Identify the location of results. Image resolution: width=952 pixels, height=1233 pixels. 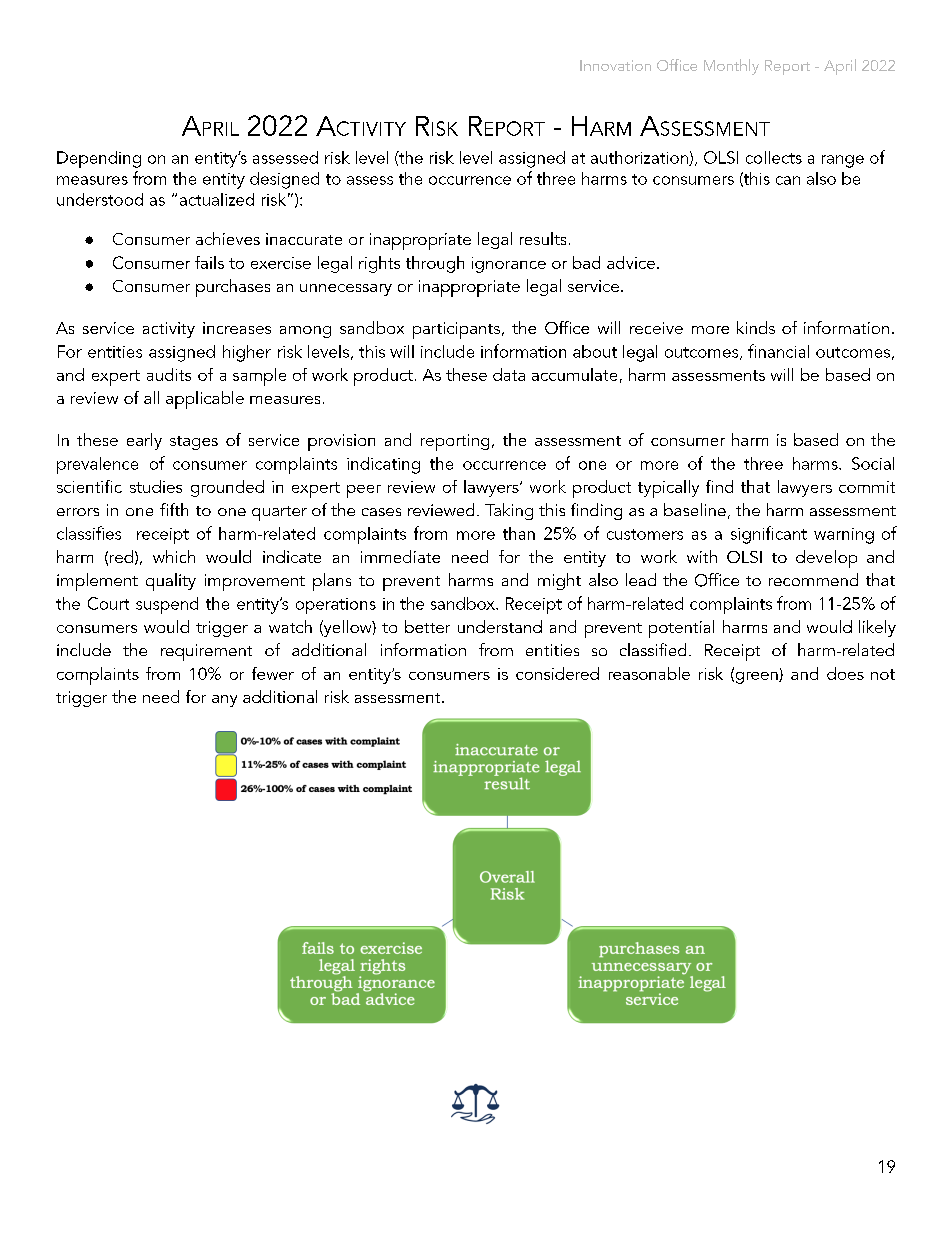
(543, 238).
